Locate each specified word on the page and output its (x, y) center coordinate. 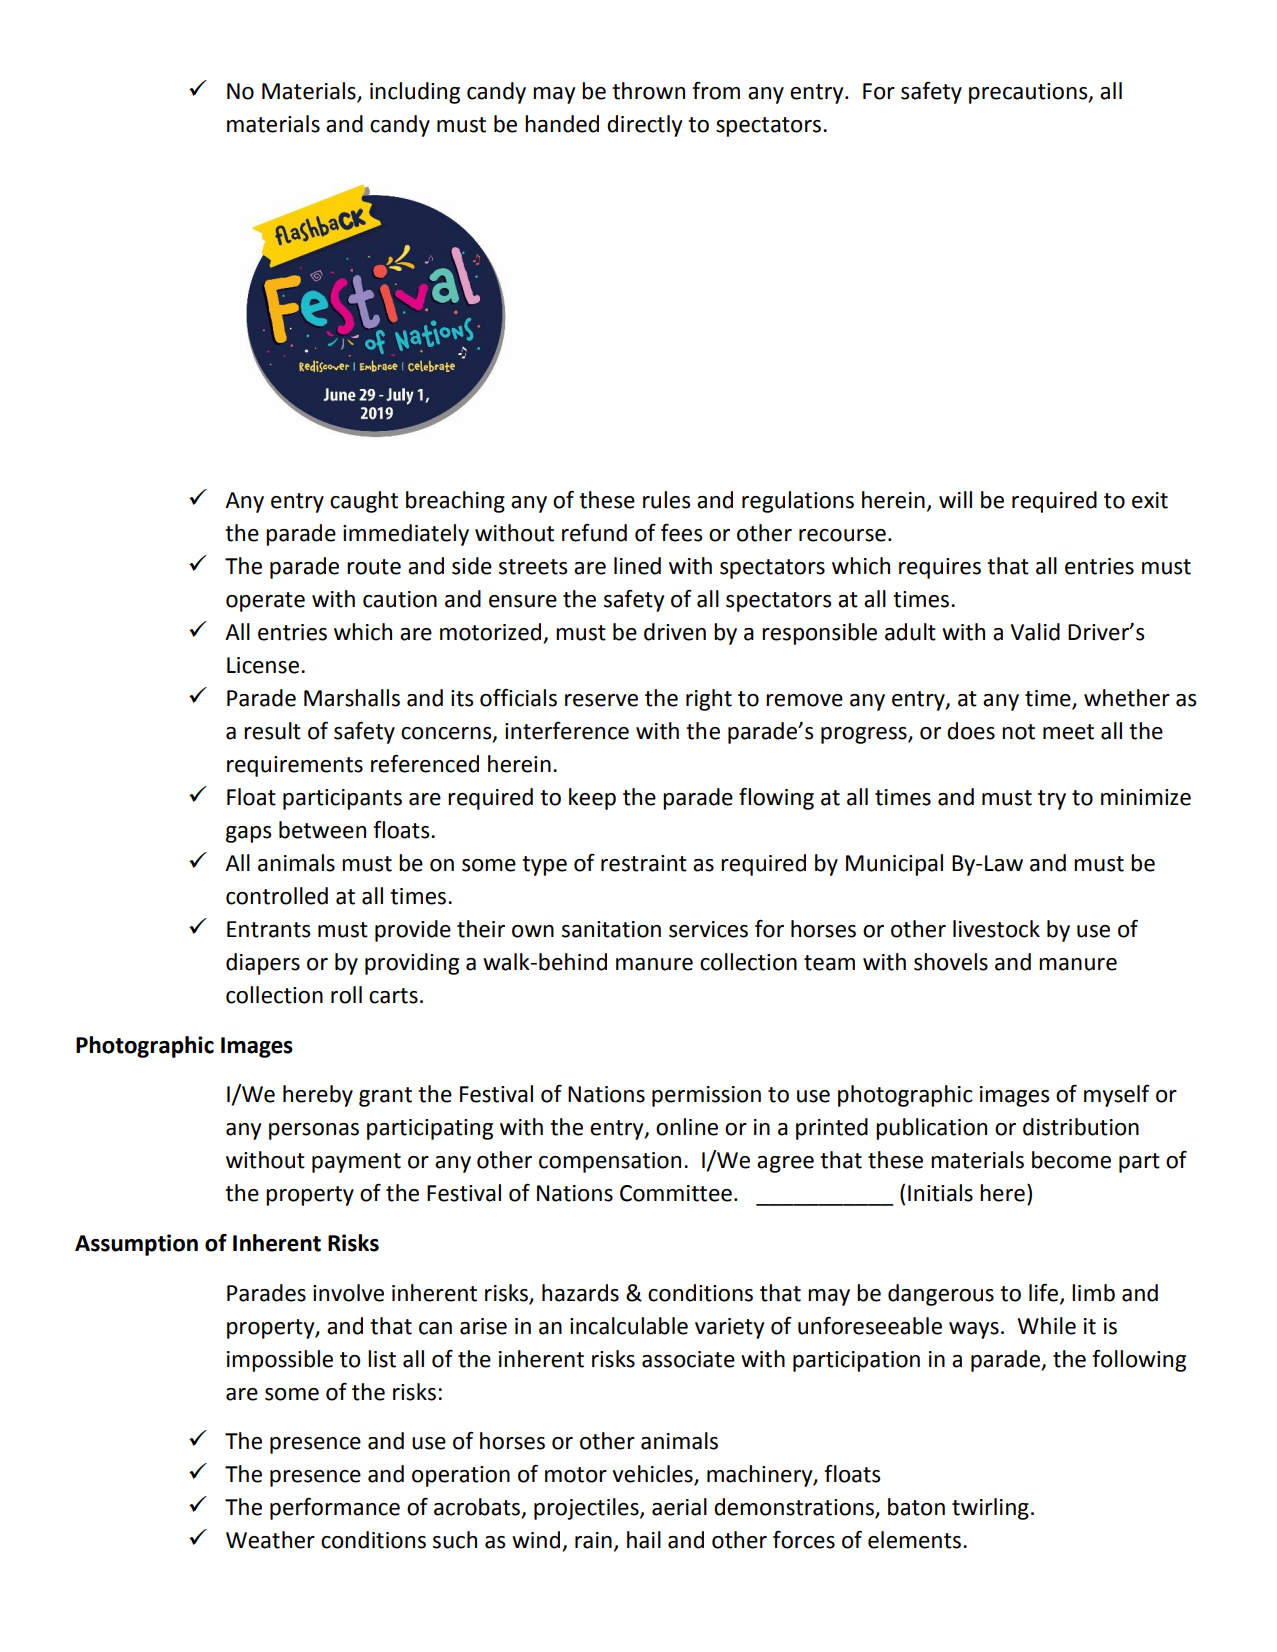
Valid (1035, 632)
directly (644, 126)
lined (637, 566)
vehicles (653, 1475)
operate (265, 602)
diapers (263, 964)
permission (706, 1096)
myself (1117, 1095)
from (716, 90)
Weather (270, 1540)
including (415, 93)
